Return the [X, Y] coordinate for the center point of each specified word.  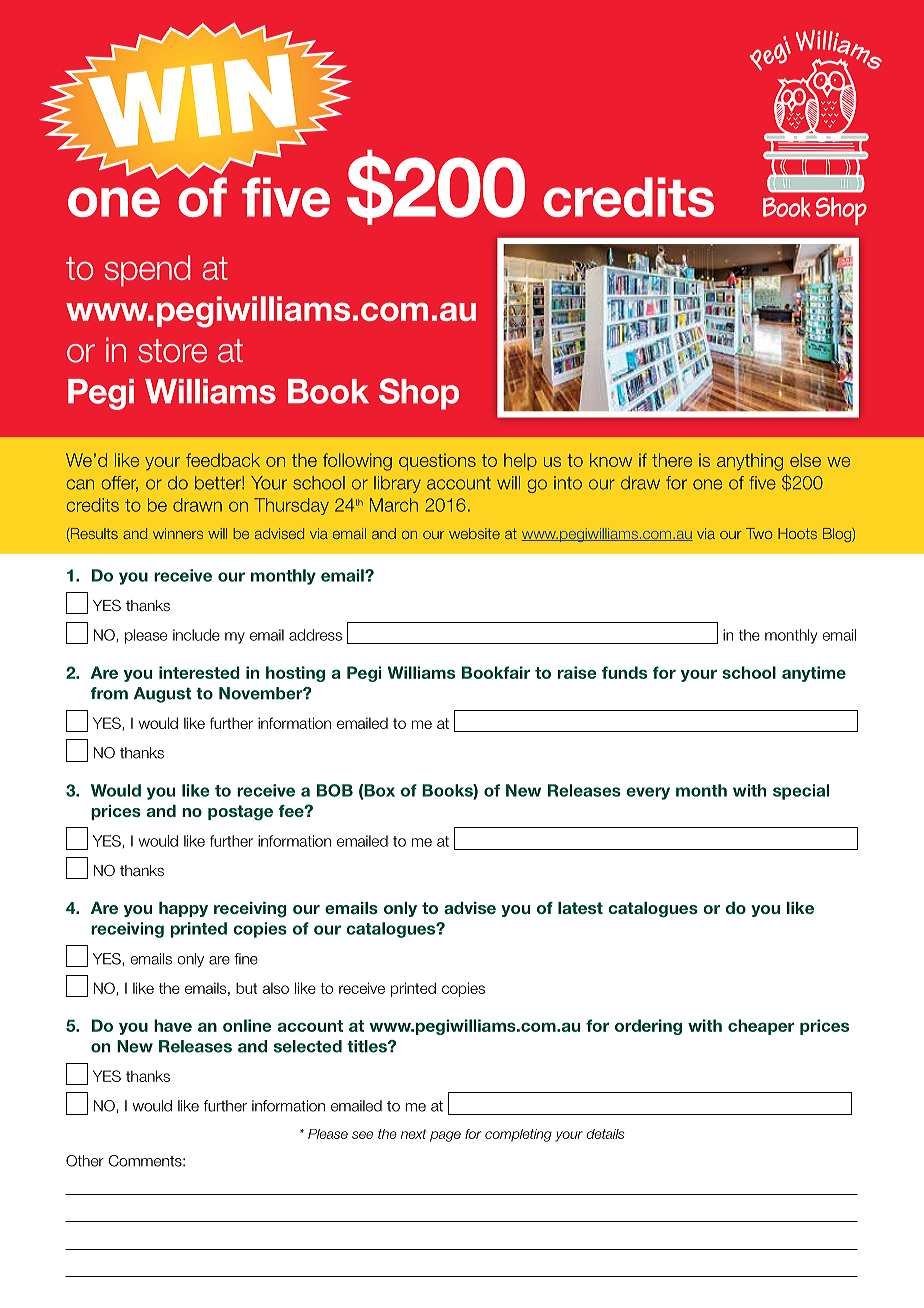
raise [577, 672]
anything [750, 462]
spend [147, 270]
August [163, 695]
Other [85, 1161]
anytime [814, 674]
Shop [419, 394]
